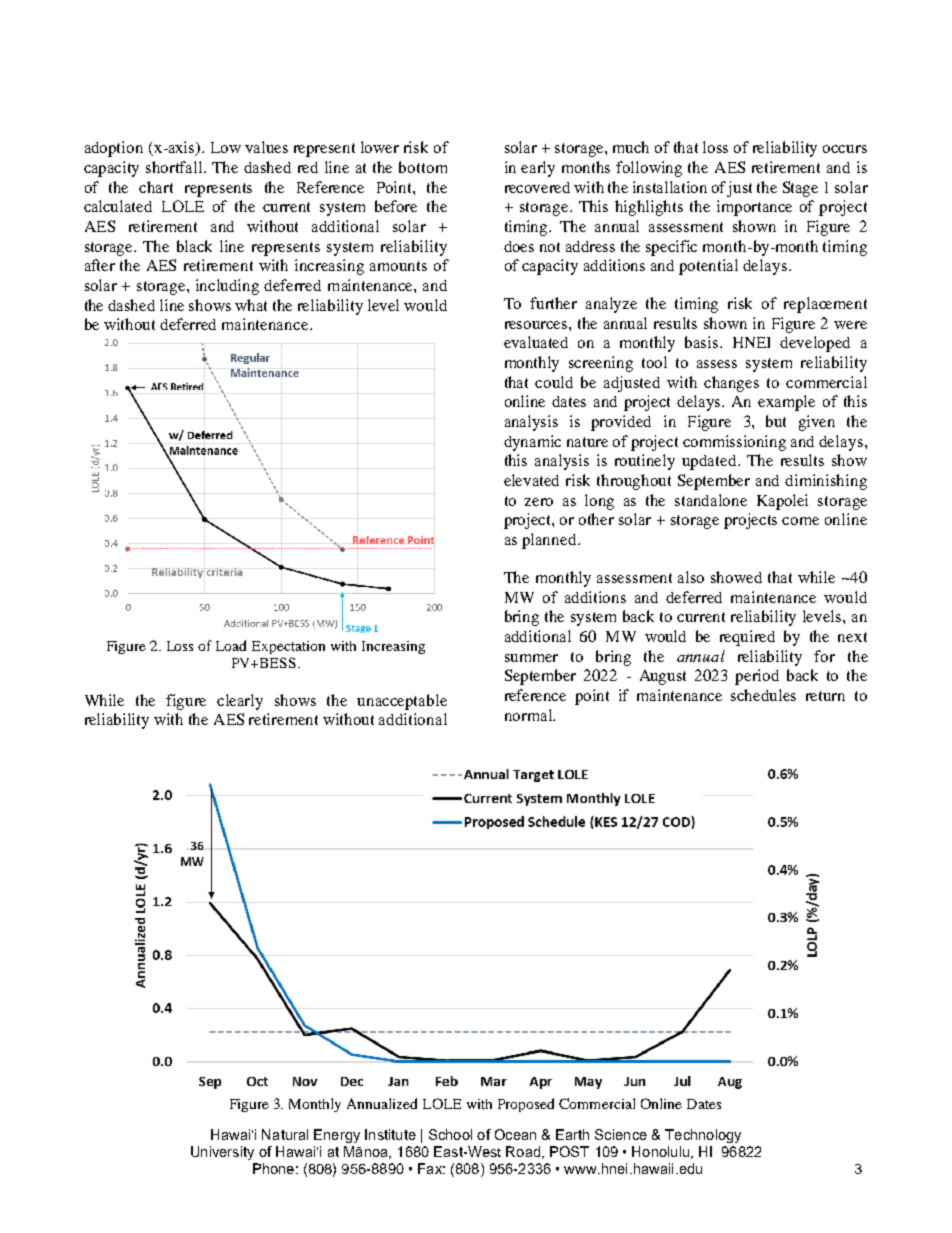 This screenshot has height=1233, width=952. What do you see at coordinates (450, 1134) in the screenshot?
I see `School` at bounding box center [450, 1134].
